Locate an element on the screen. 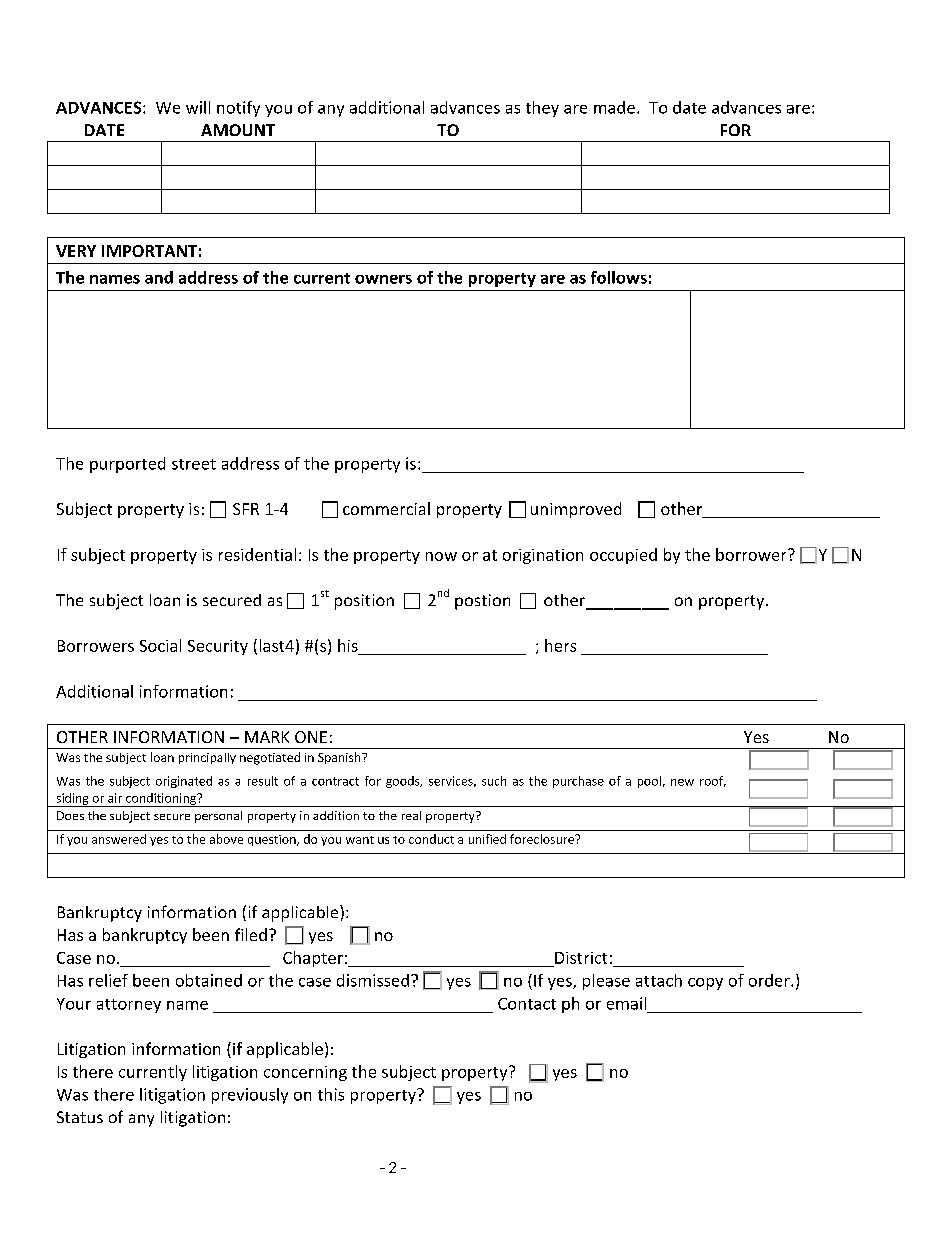 The image size is (952, 1233). made is located at coordinates (614, 107).
